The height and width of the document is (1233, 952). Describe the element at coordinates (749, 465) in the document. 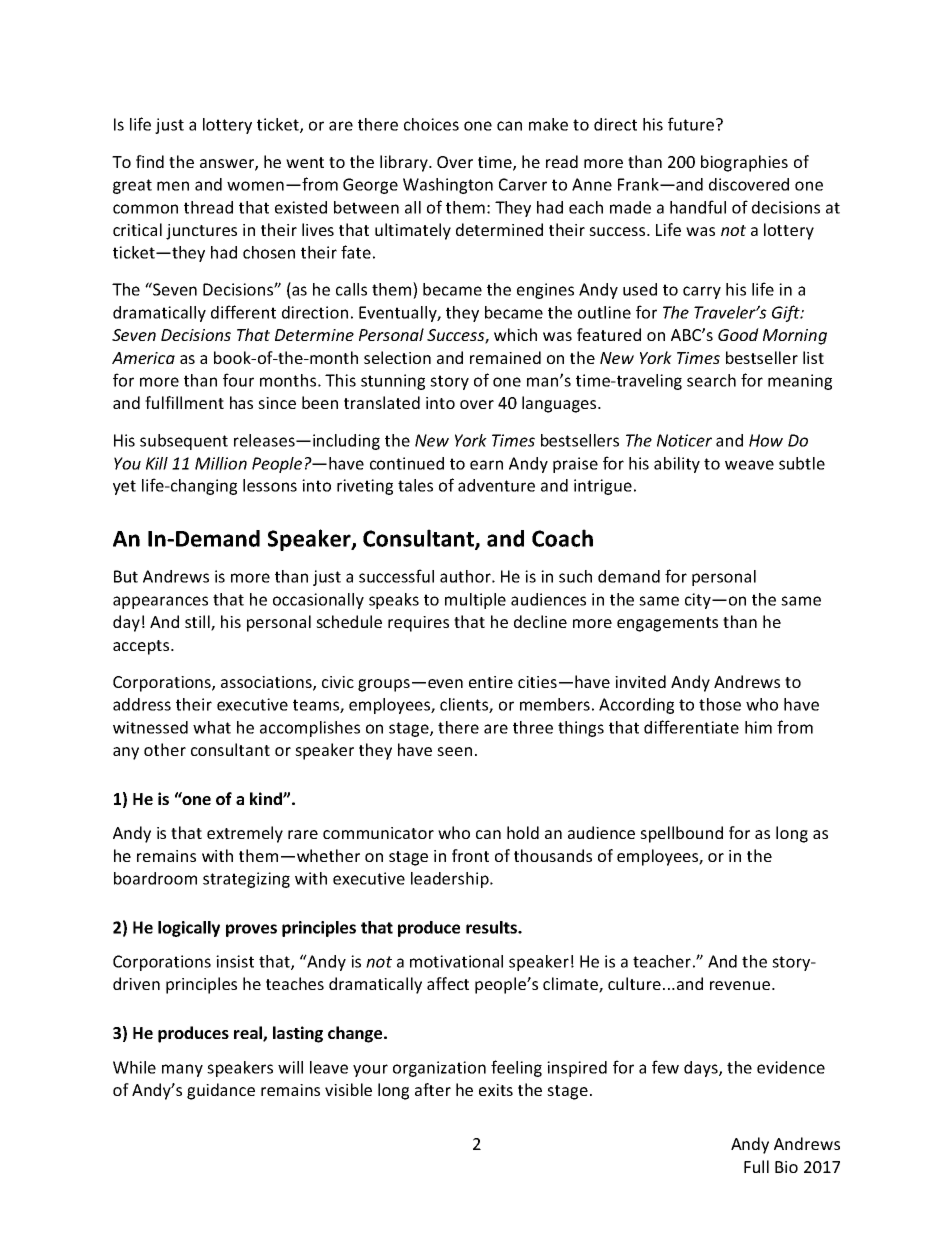

I see `weave` at that location.
